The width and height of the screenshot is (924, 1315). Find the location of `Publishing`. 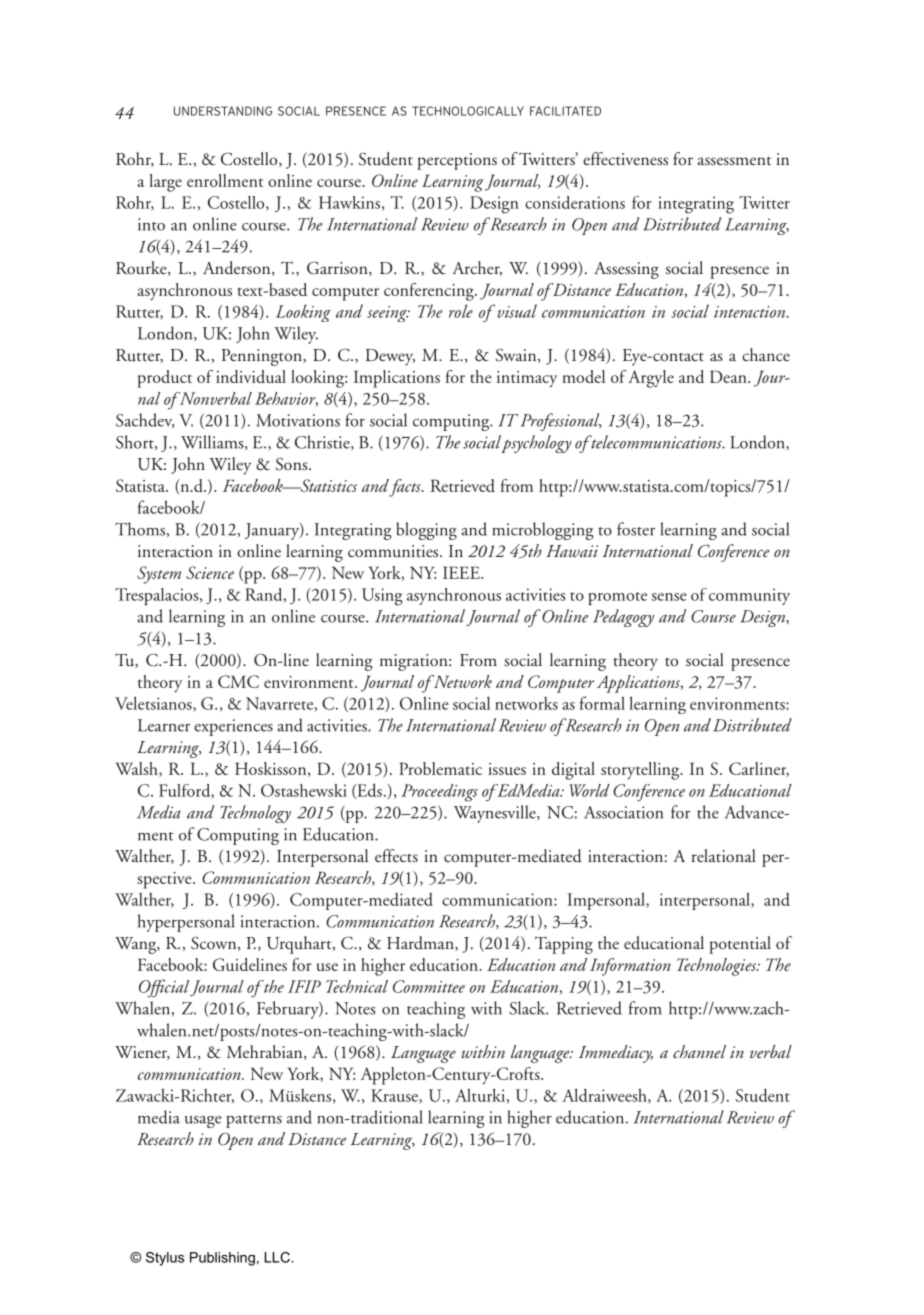

Publishing is located at coordinates (222, 1259).
